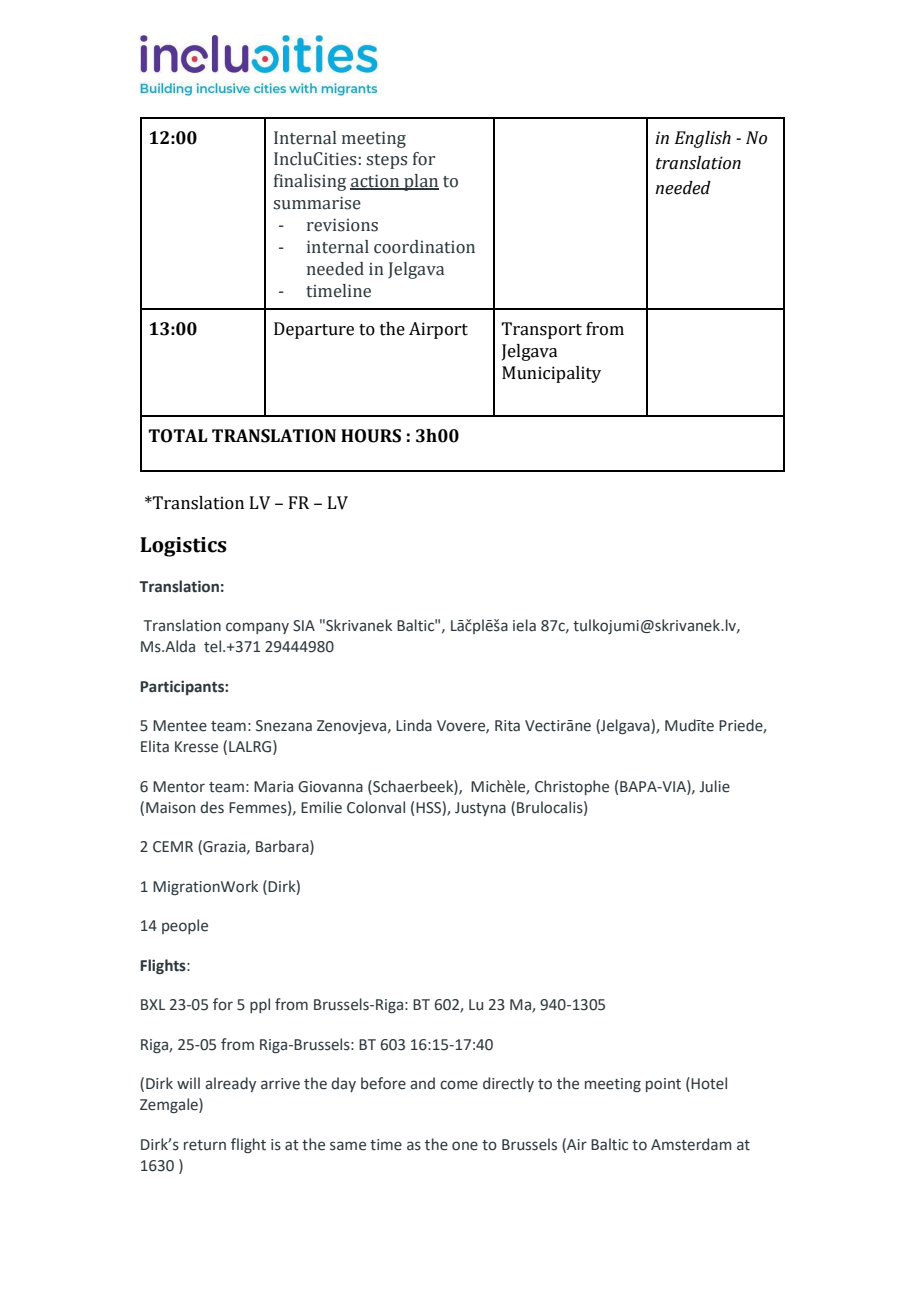 The image size is (924, 1309). Describe the element at coordinates (438, 330) in the screenshot. I see `Airport` at that location.
